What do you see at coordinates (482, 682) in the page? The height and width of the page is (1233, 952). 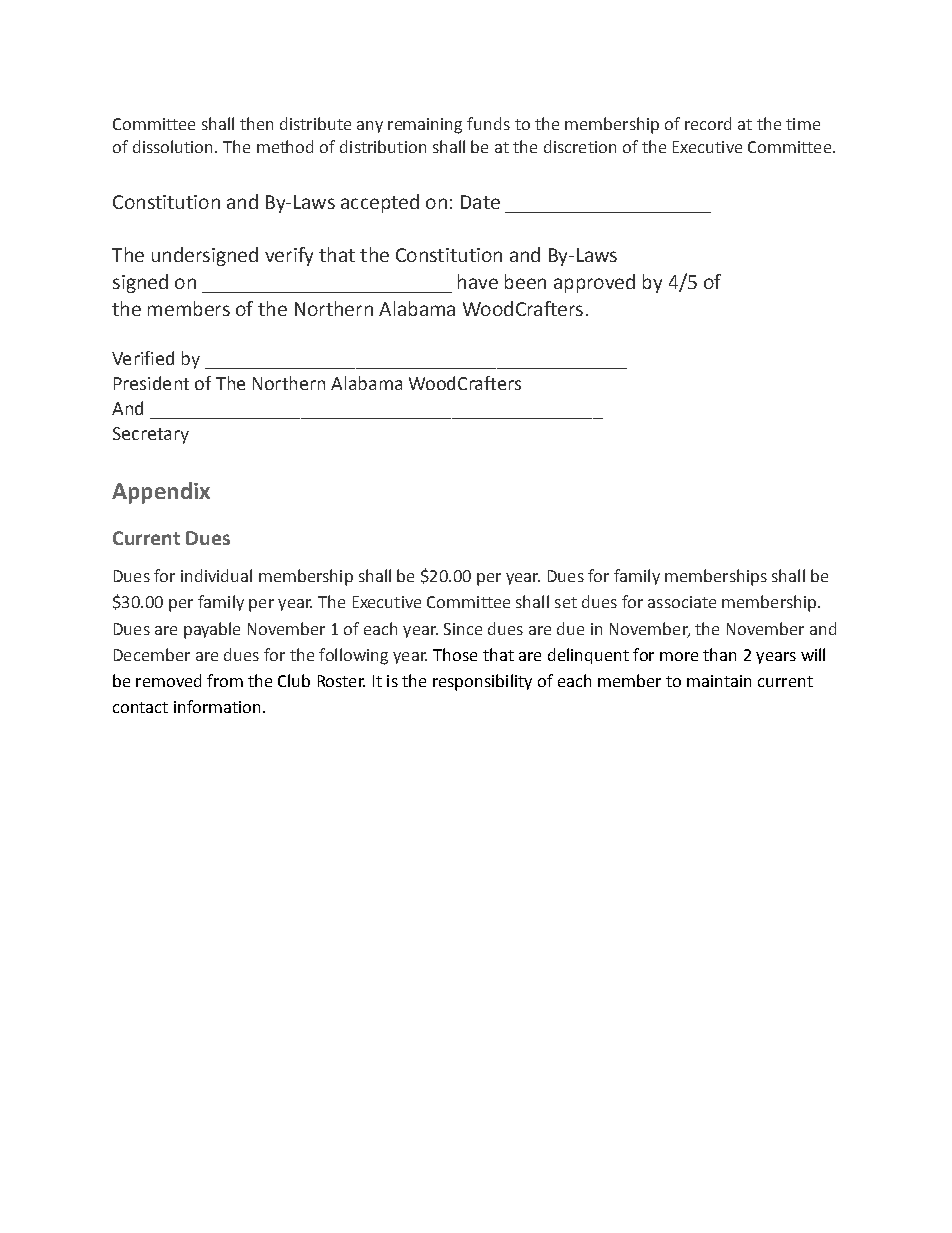 I see `responsibility` at bounding box center [482, 682].
